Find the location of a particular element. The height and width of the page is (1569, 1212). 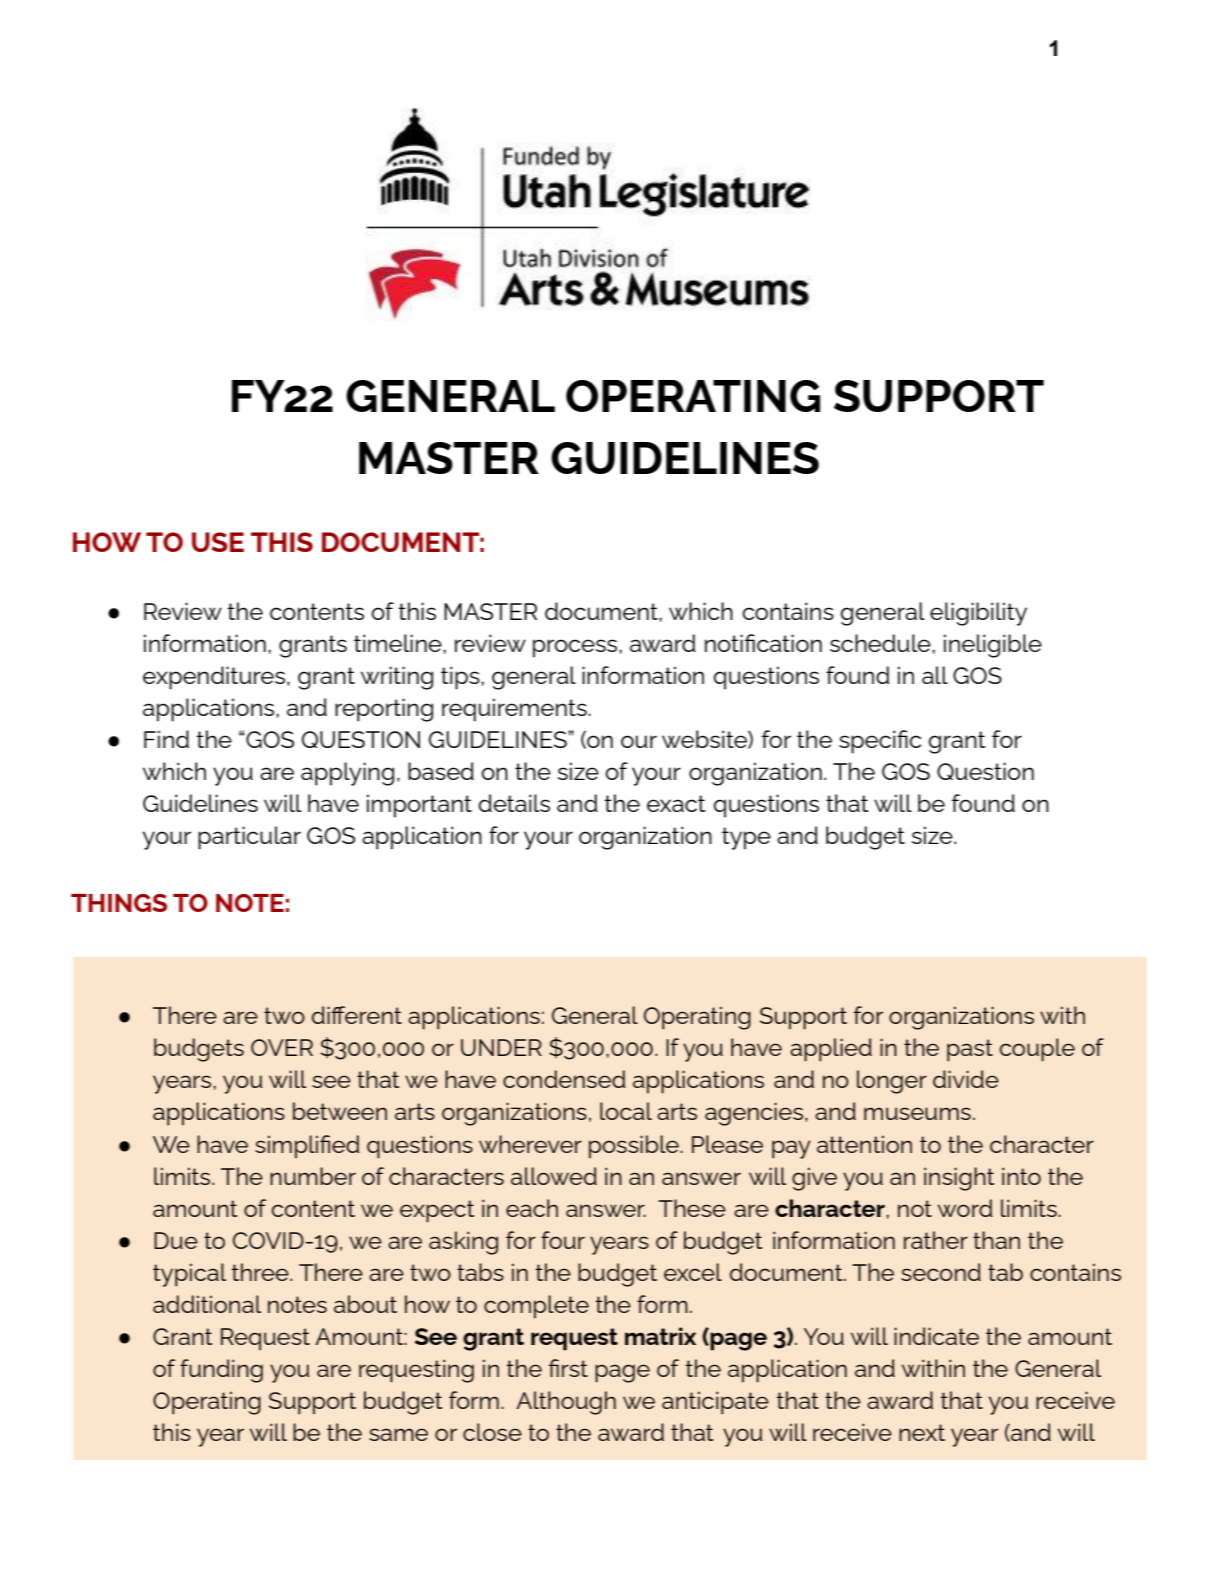

funding is located at coordinates (221, 1371).
